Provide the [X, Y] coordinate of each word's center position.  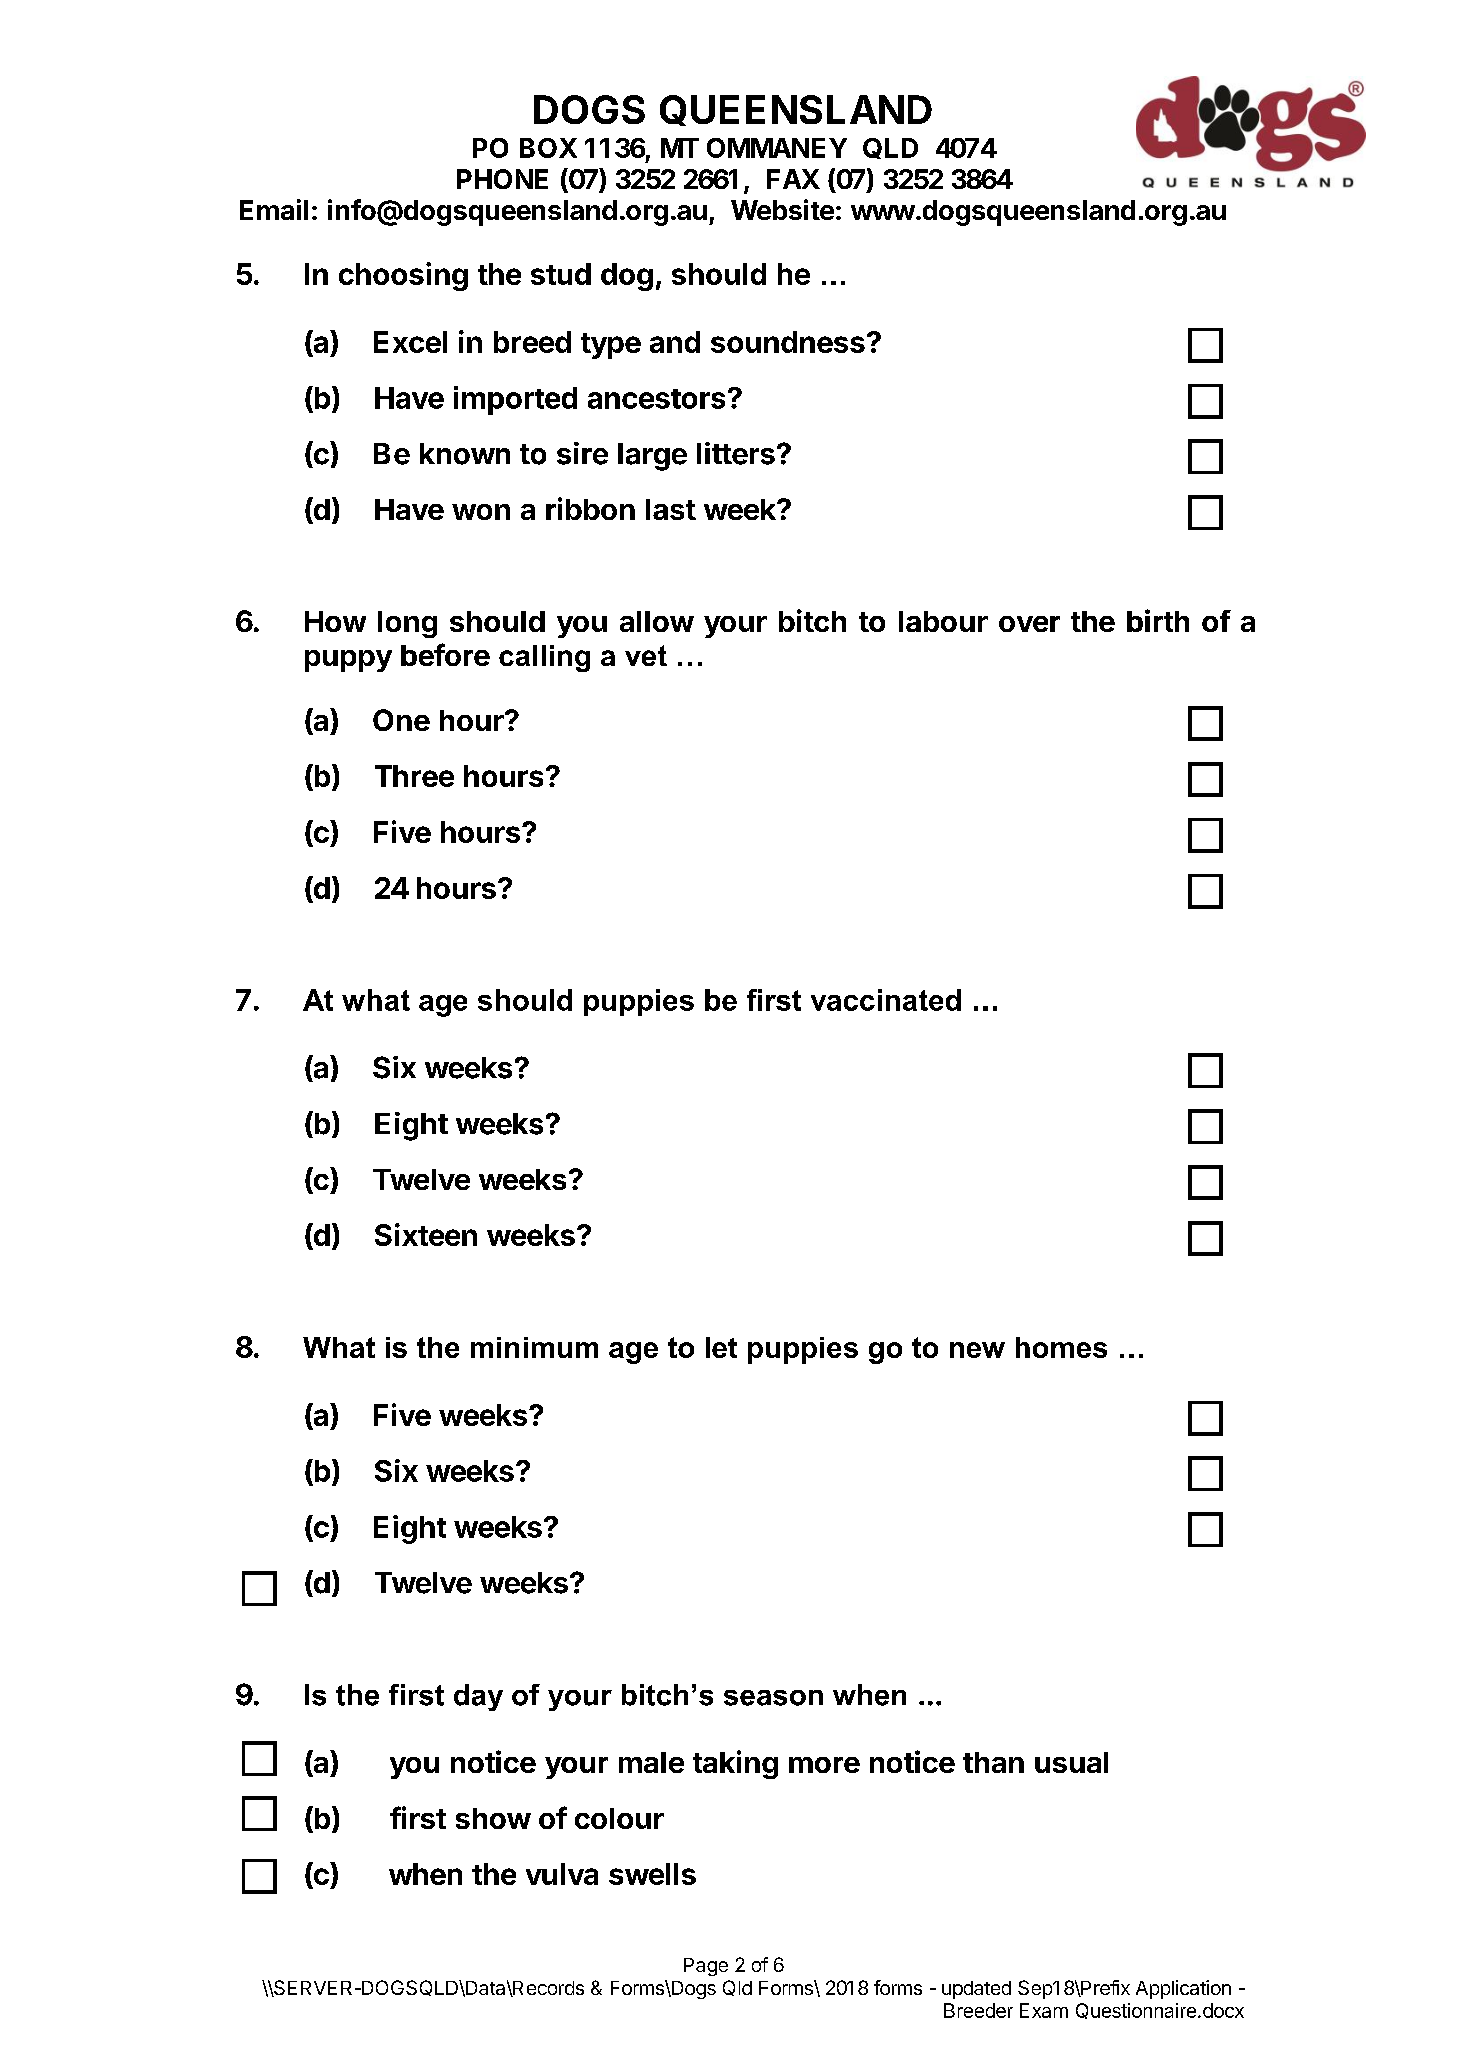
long [407, 624]
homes [1061, 1347]
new [977, 1350]
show [493, 1818]
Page [706, 1967]
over [1029, 624]
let [721, 1347]
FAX [793, 179]
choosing [403, 276]
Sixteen [426, 1234]
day [478, 1697]
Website [782, 209]
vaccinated [886, 1000]
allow [657, 621]
